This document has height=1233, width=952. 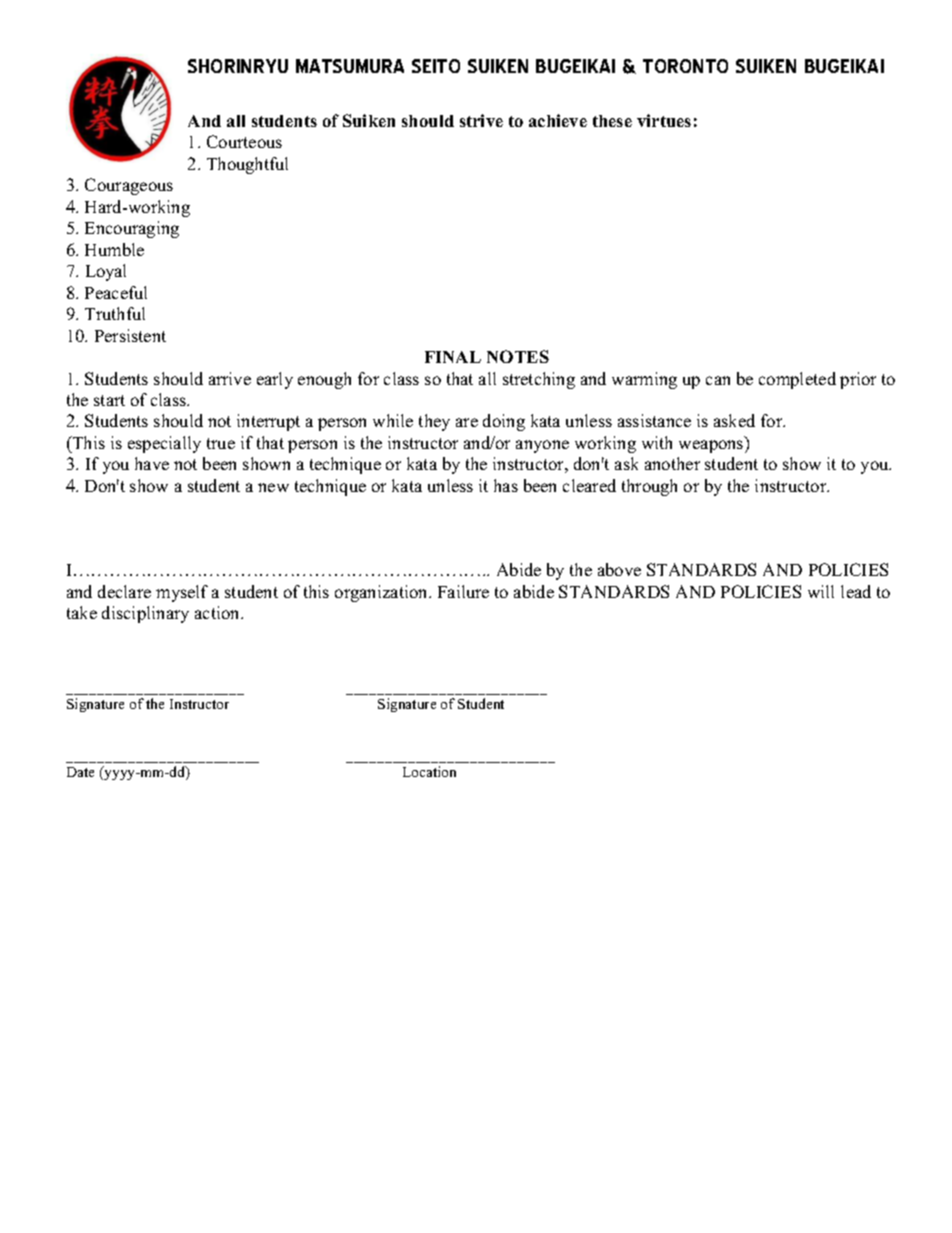 I want to click on will, so click(x=821, y=591).
